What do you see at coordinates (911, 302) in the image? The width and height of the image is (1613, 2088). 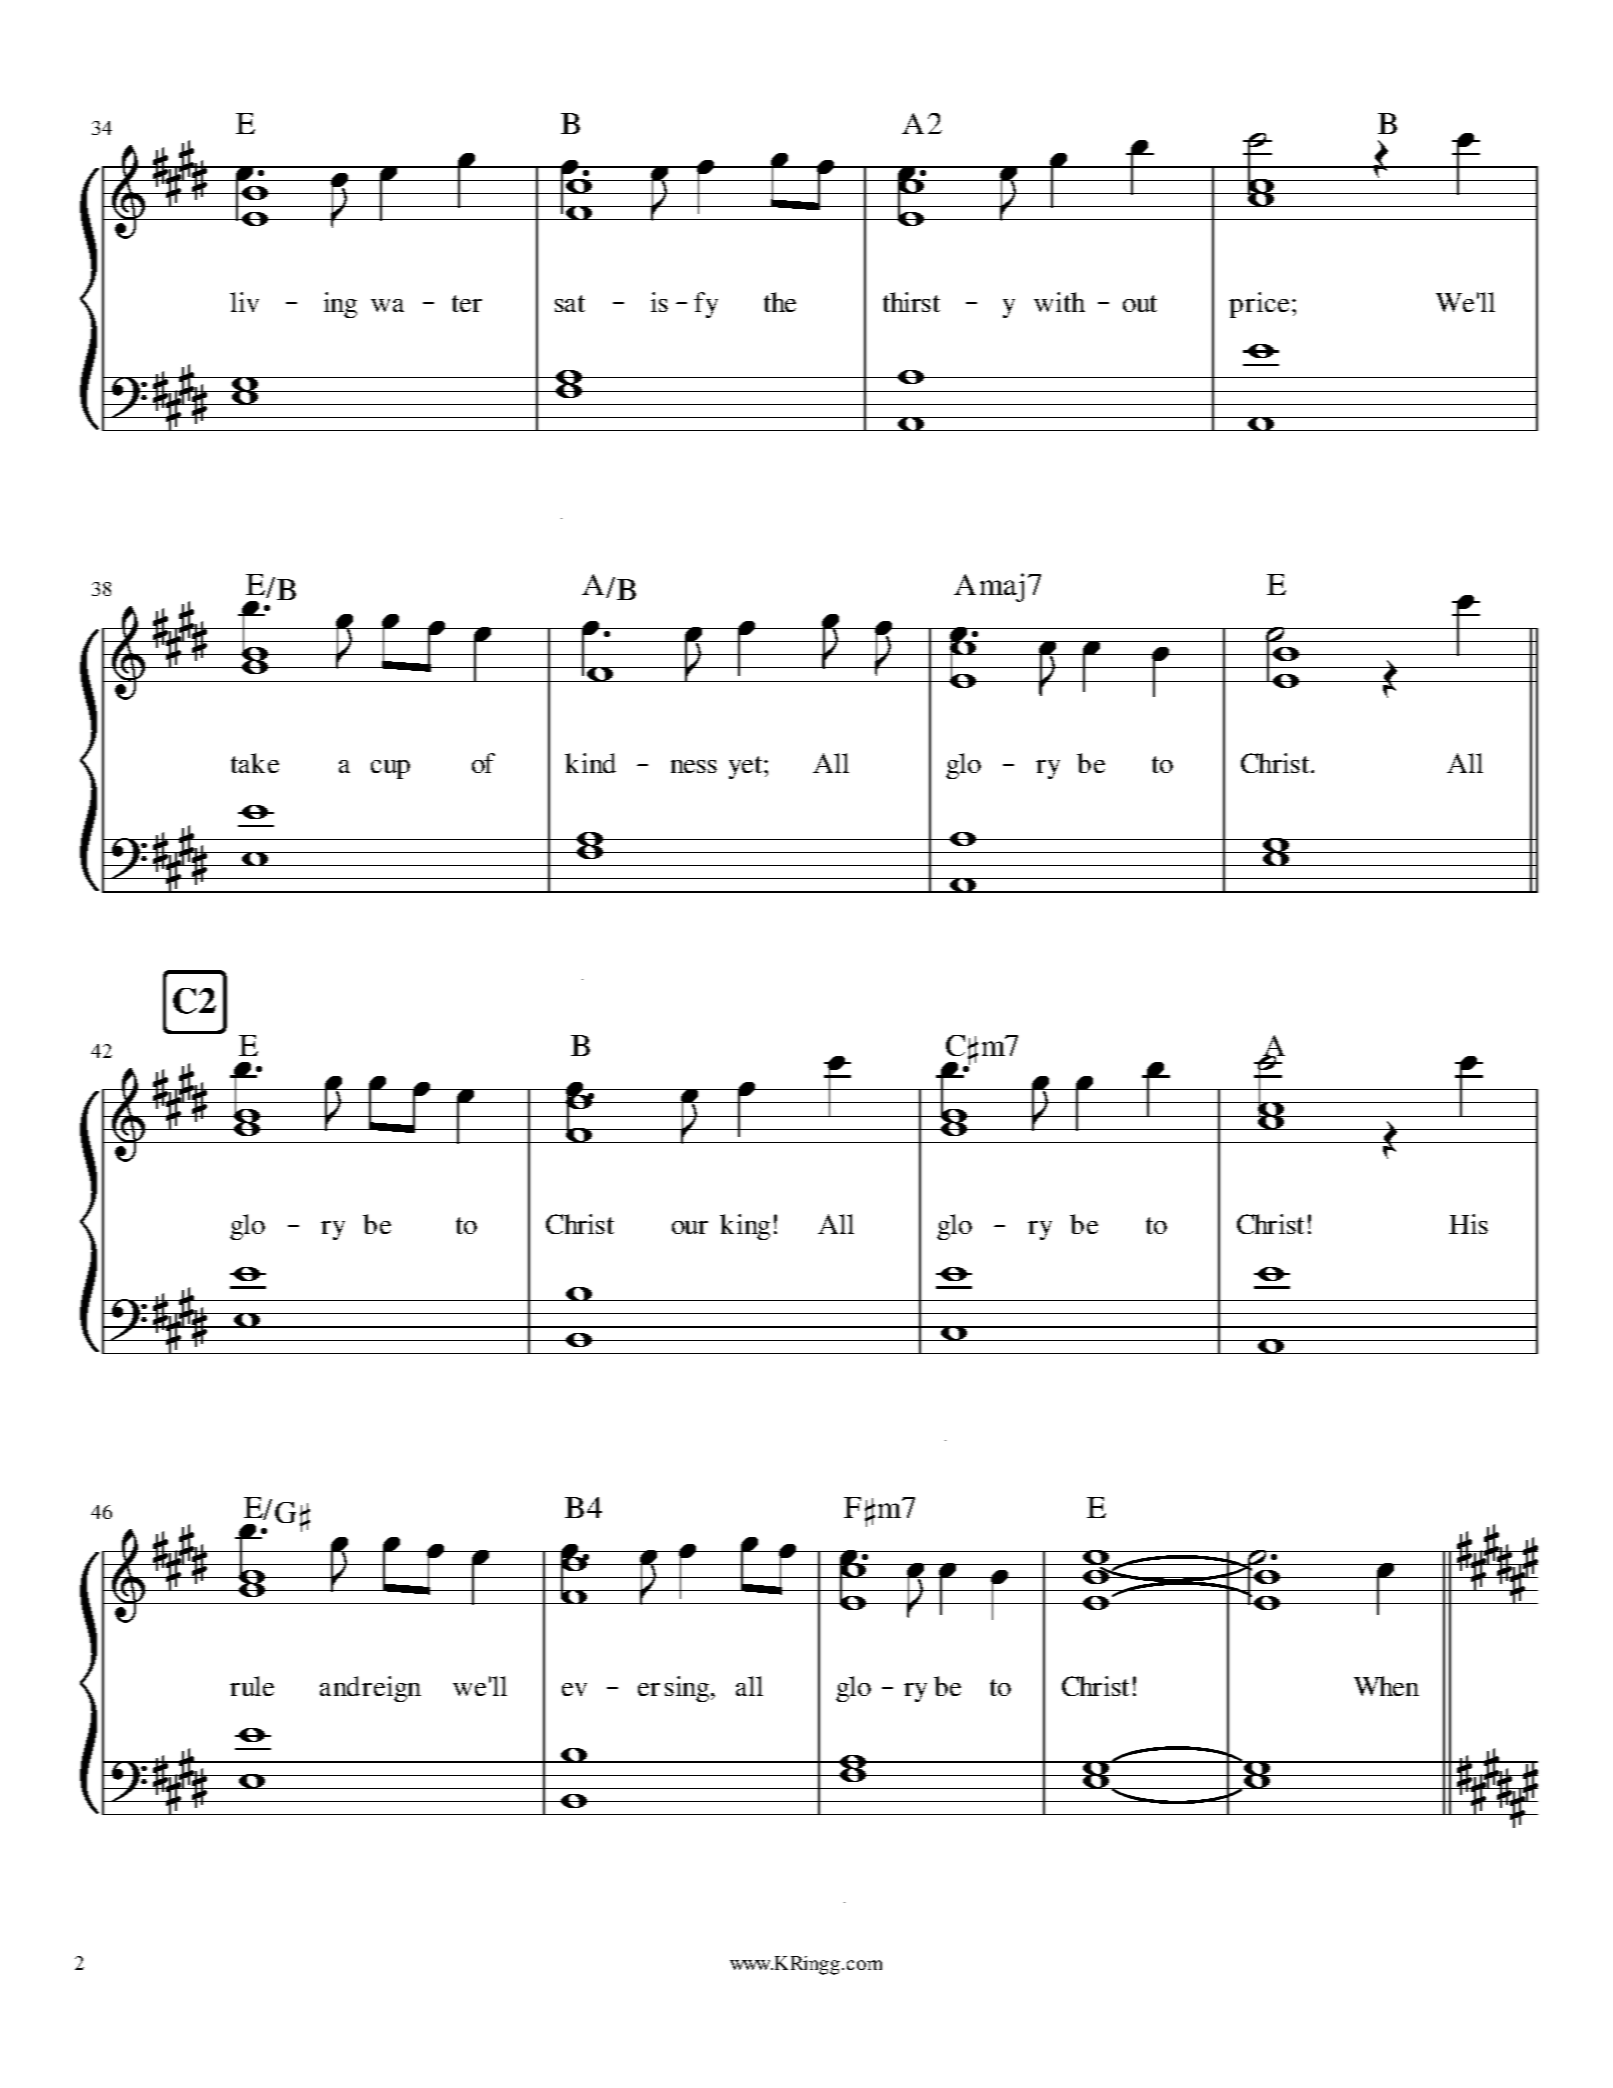 I see `thirst` at bounding box center [911, 302].
